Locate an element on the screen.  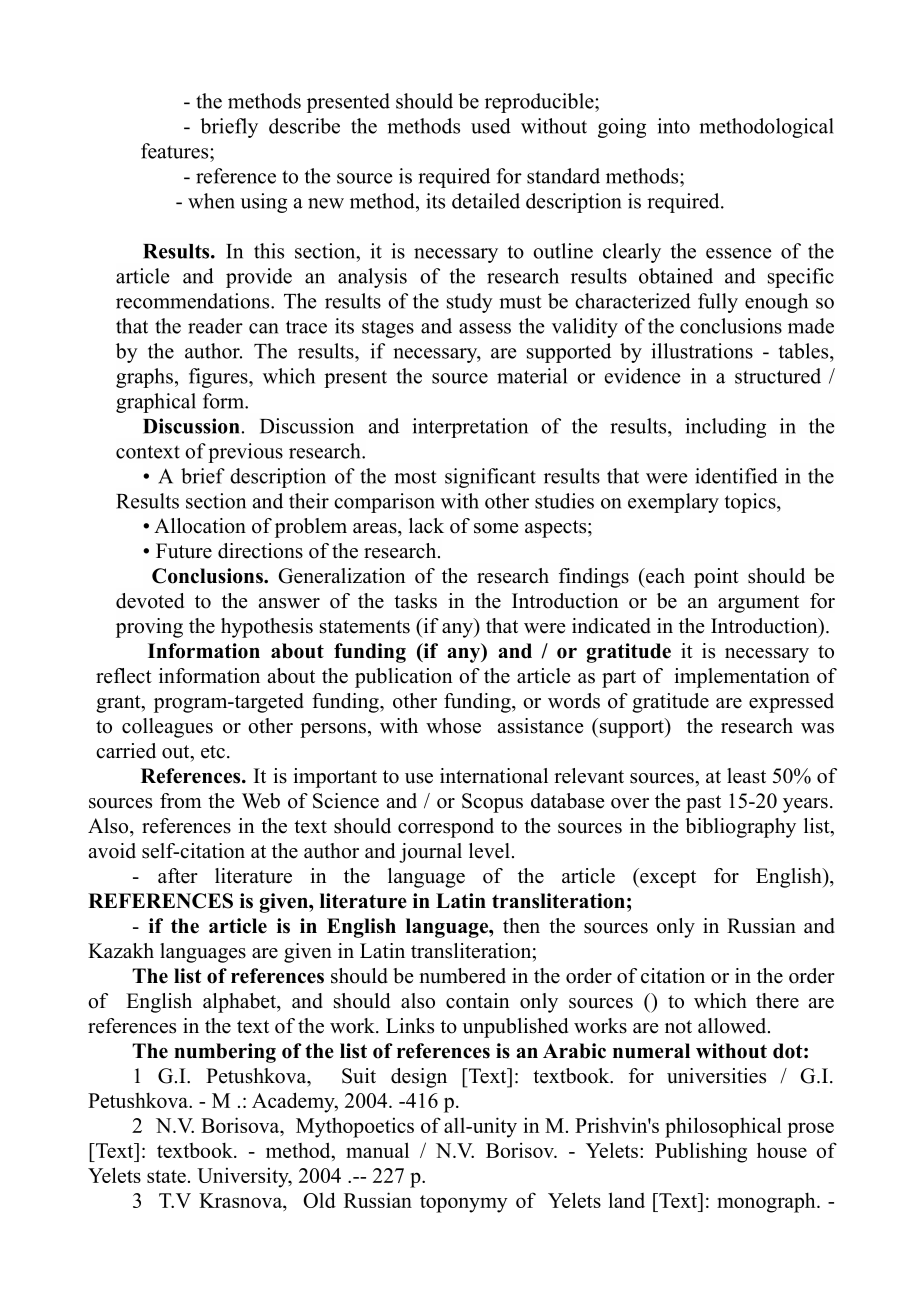
used is located at coordinates (491, 126).
